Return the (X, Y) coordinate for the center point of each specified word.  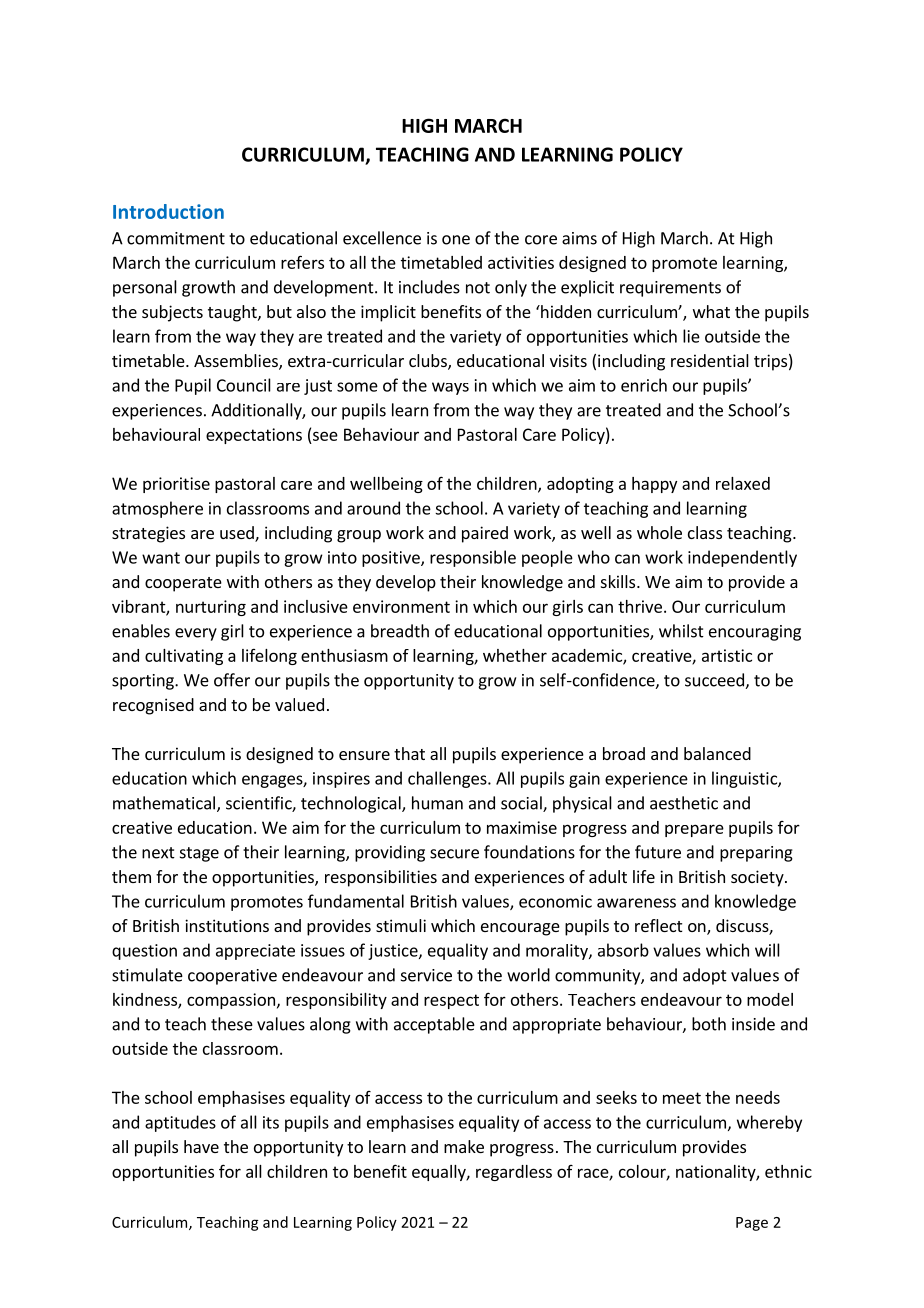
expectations (254, 436)
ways (450, 388)
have (201, 1146)
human (437, 803)
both (709, 1024)
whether (515, 655)
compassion (231, 1001)
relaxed (743, 483)
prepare (694, 830)
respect (451, 1001)
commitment (176, 238)
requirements (670, 289)
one (456, 240)
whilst (681, 631)
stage (199, 854)
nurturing (211, 608)
